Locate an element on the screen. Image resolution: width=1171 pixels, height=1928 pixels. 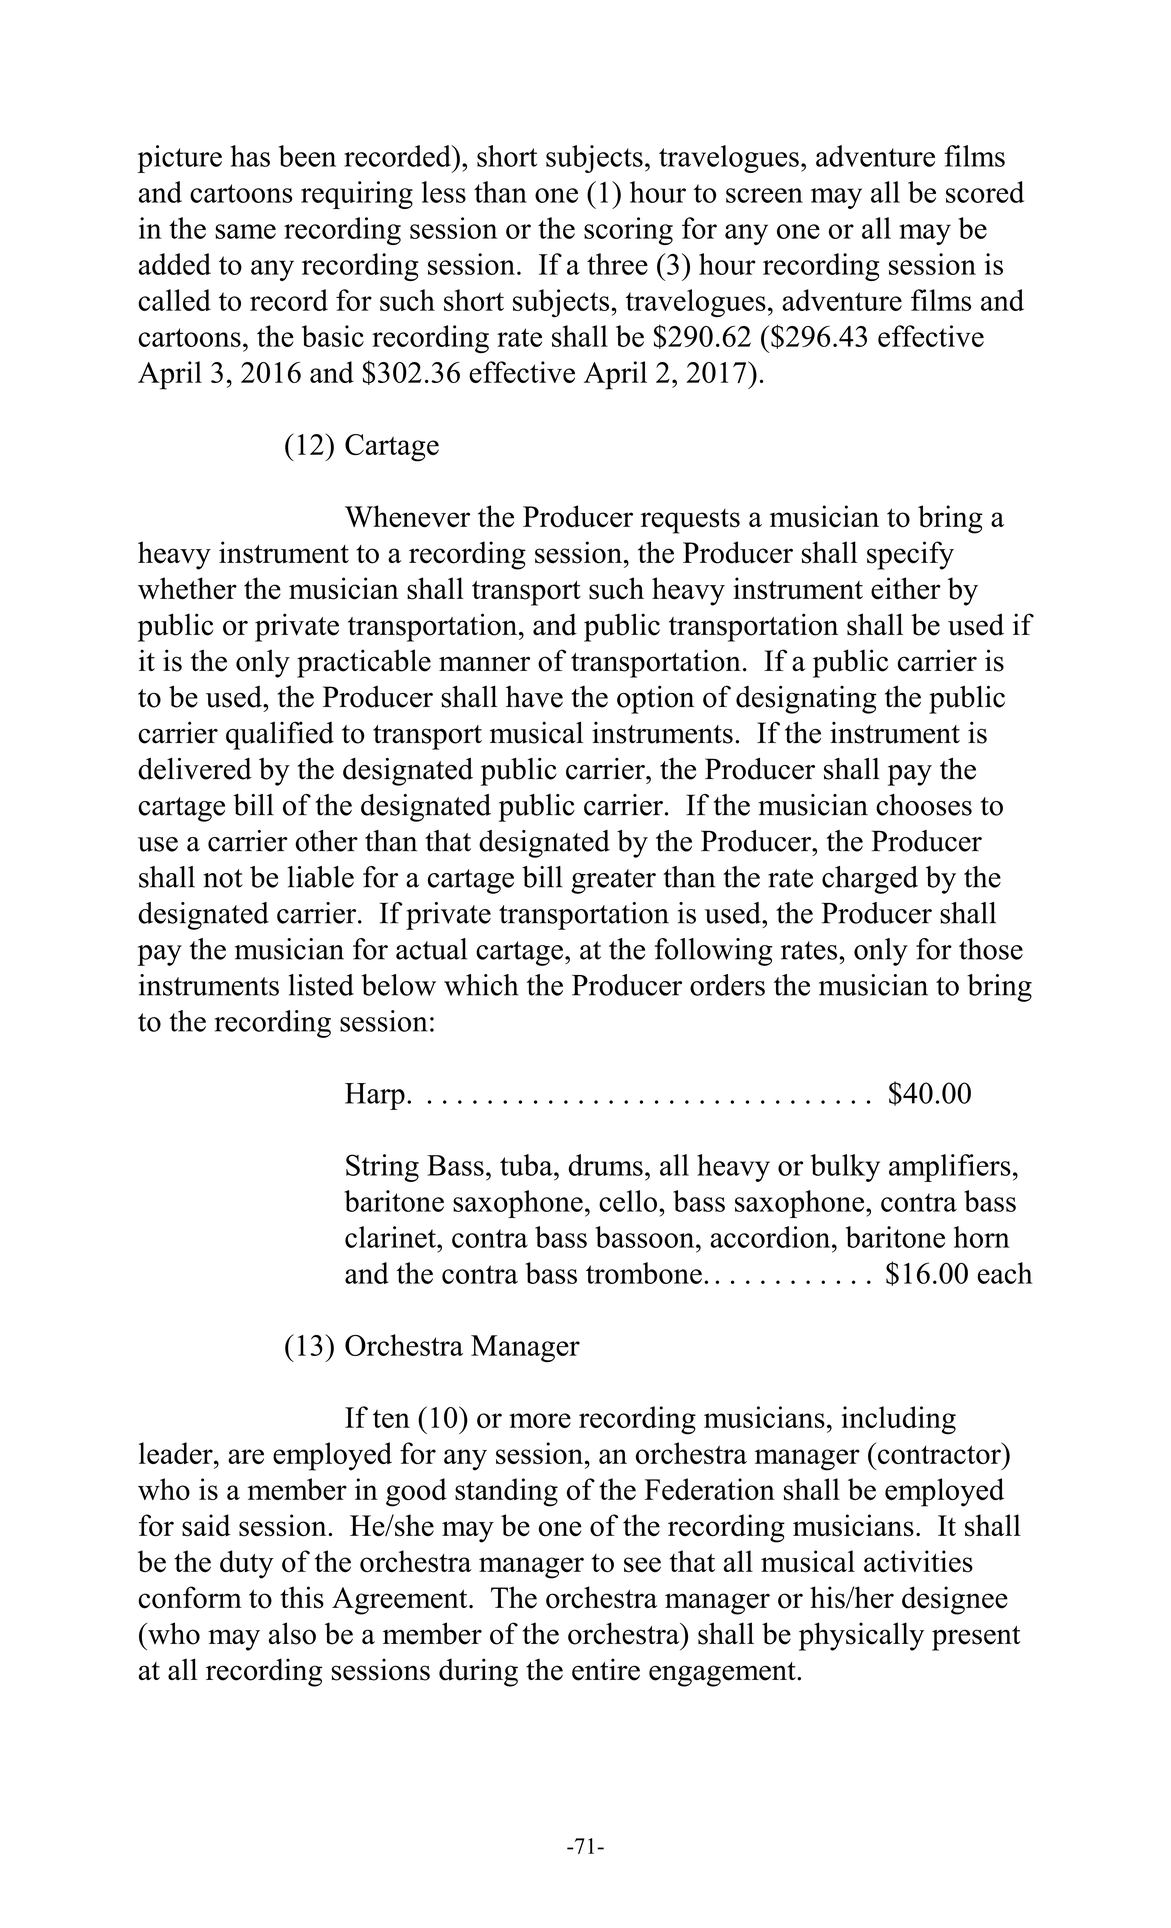
scored is located at coordinates (985, 192).
